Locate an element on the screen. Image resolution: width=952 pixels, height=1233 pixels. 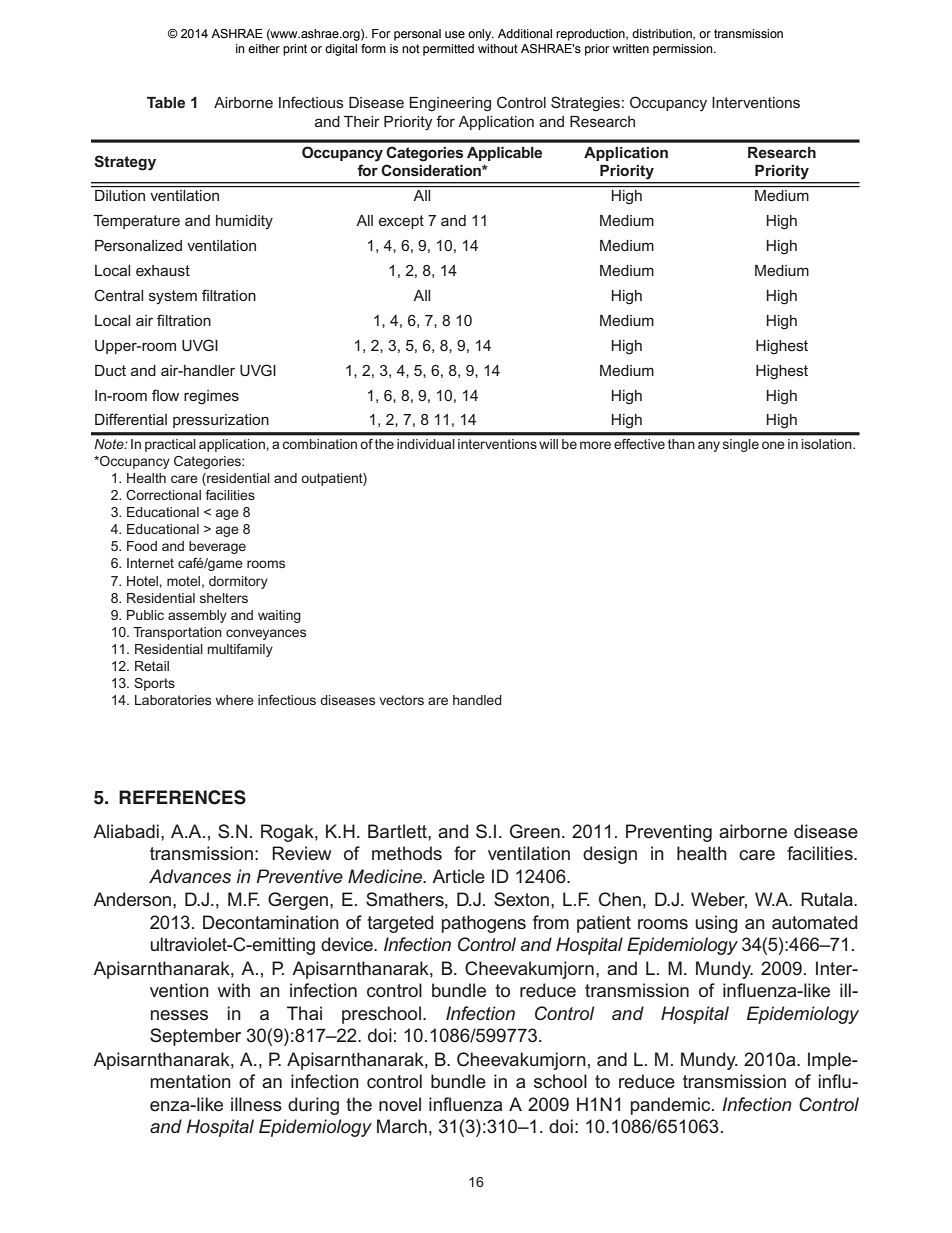
Article is located at coordinates (458, 876).
